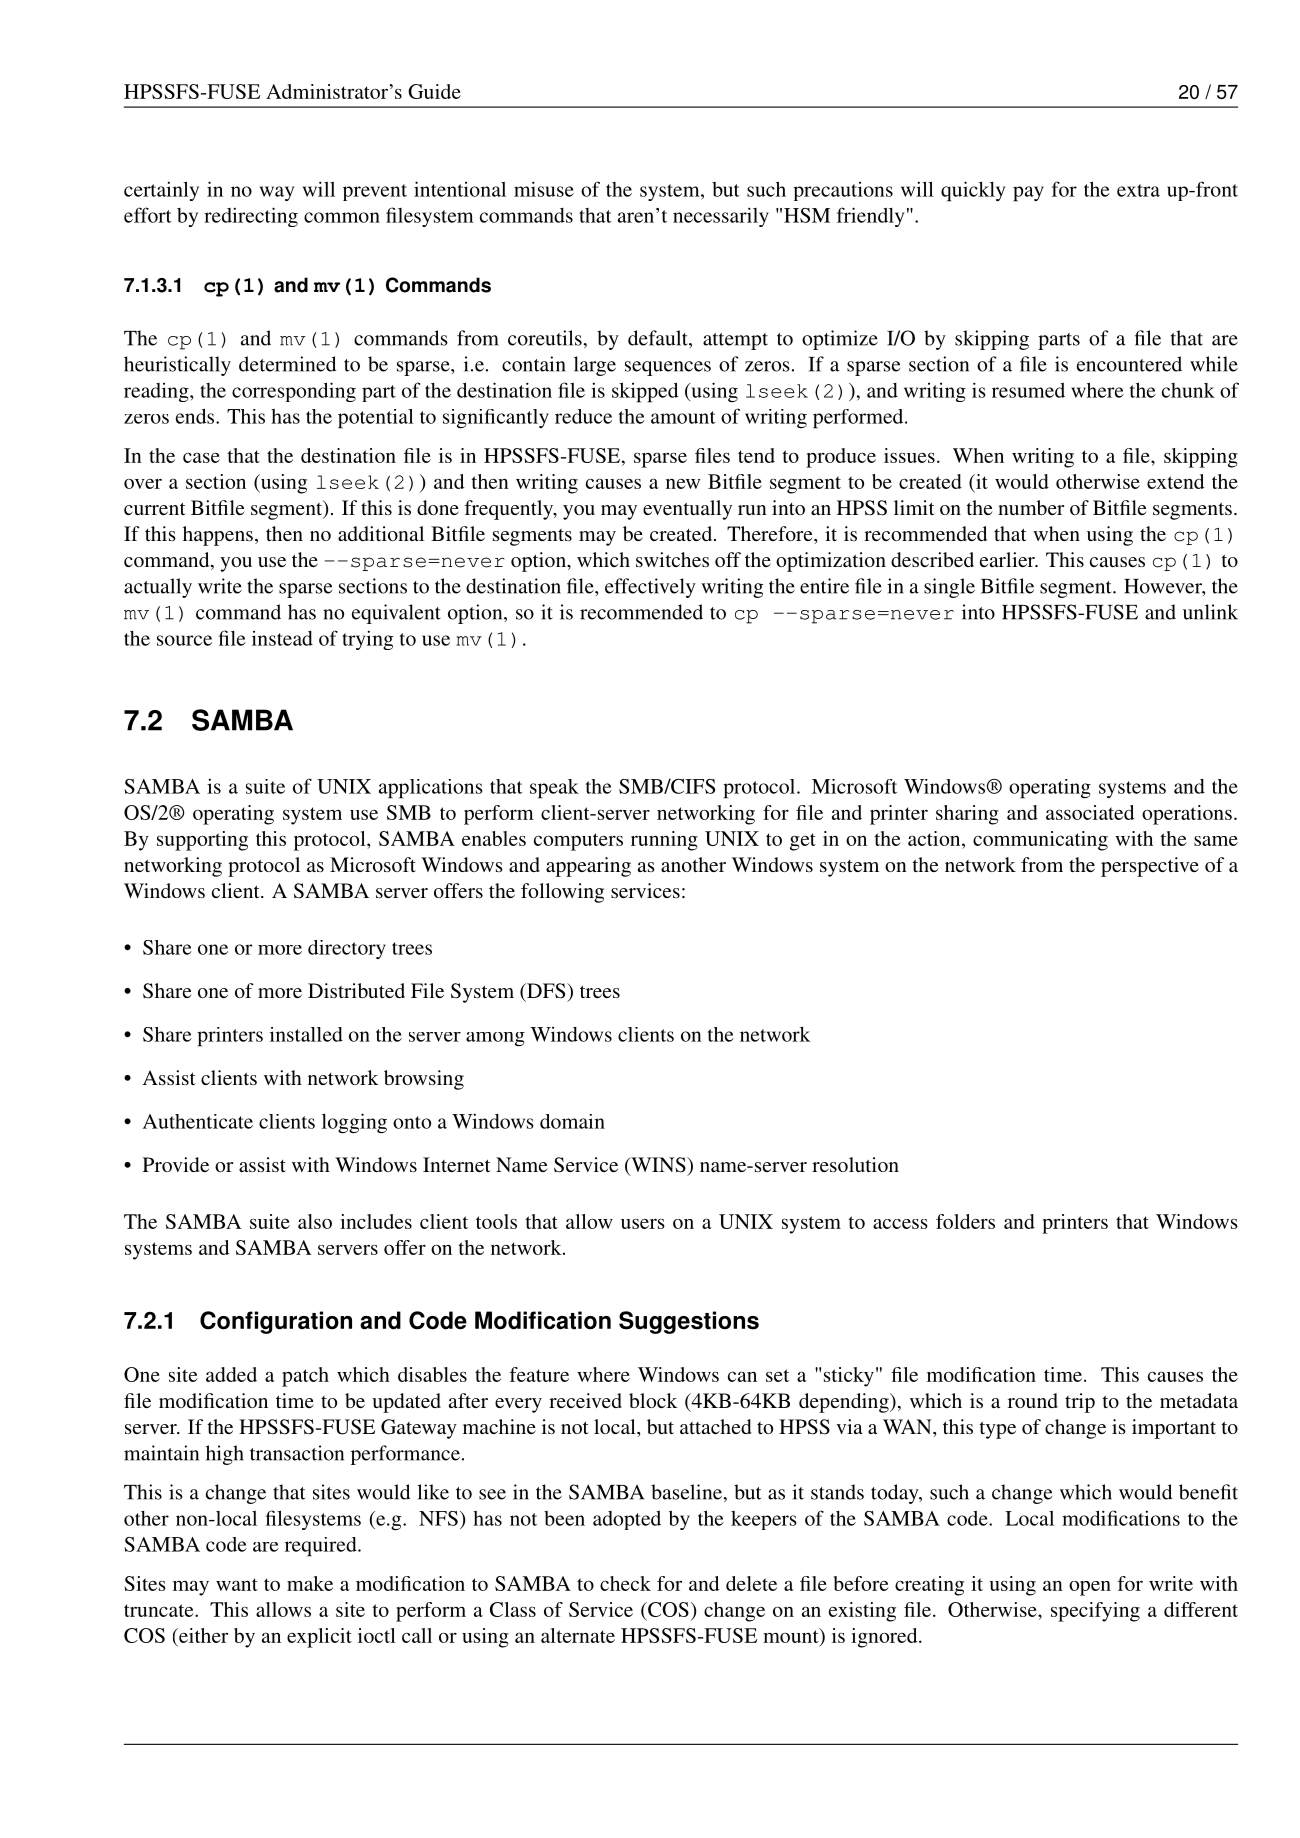 The image size is (1300, 1838). What do you see at coordinates (251, 217) in the document?
I see `redirecting` at bounding box center [251, 217].
